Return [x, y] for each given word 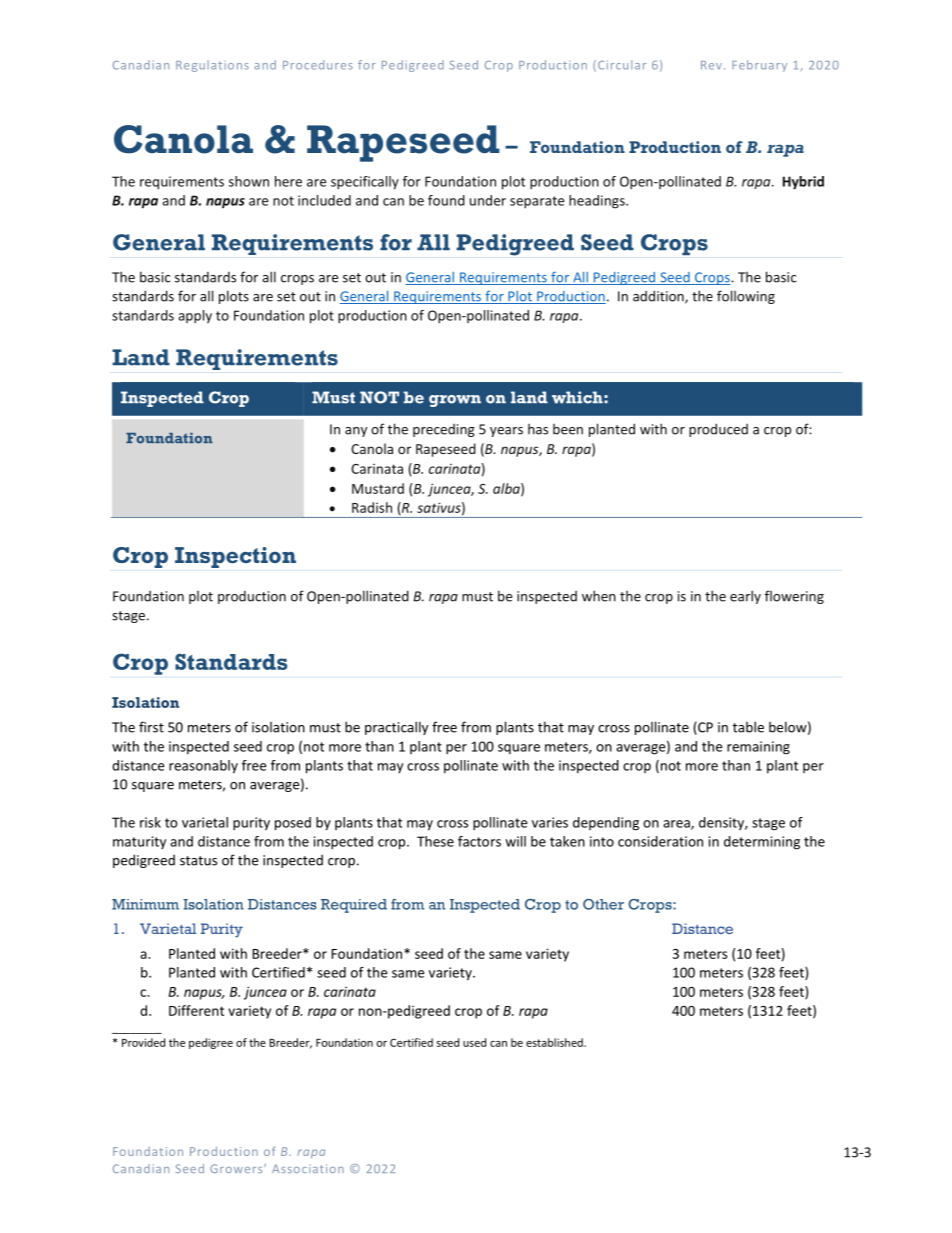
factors [479, 841]
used [474, 1042]
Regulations [212, 66]
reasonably [203, 767]
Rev [711, 65]
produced [718, 430]
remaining [758, 748]
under [488, 200]
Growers [237, 1168]
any [356, 432]
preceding [444, 430]
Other [603, 904]
